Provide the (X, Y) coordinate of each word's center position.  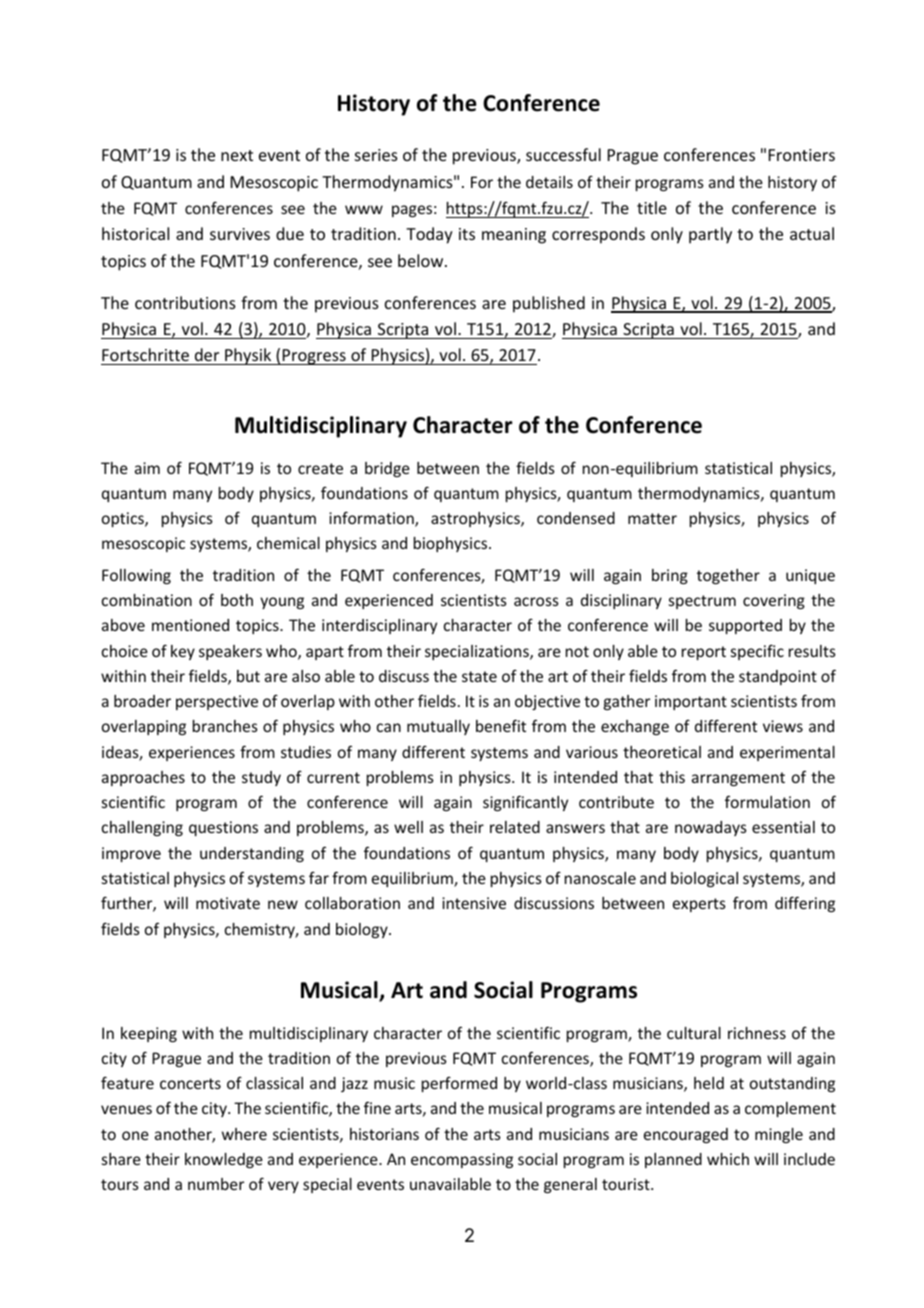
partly (710, 235)
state (479, 676)
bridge (387, 469)
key (183, 652)
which (728, 1159)
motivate (228, 903)
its (467, 234)
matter (652, 518)
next (237, 155)
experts (699, 905)
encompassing (462, 1160)
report (704, 653)
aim (147, 468)
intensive (474, 903)
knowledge (224, 1160)
